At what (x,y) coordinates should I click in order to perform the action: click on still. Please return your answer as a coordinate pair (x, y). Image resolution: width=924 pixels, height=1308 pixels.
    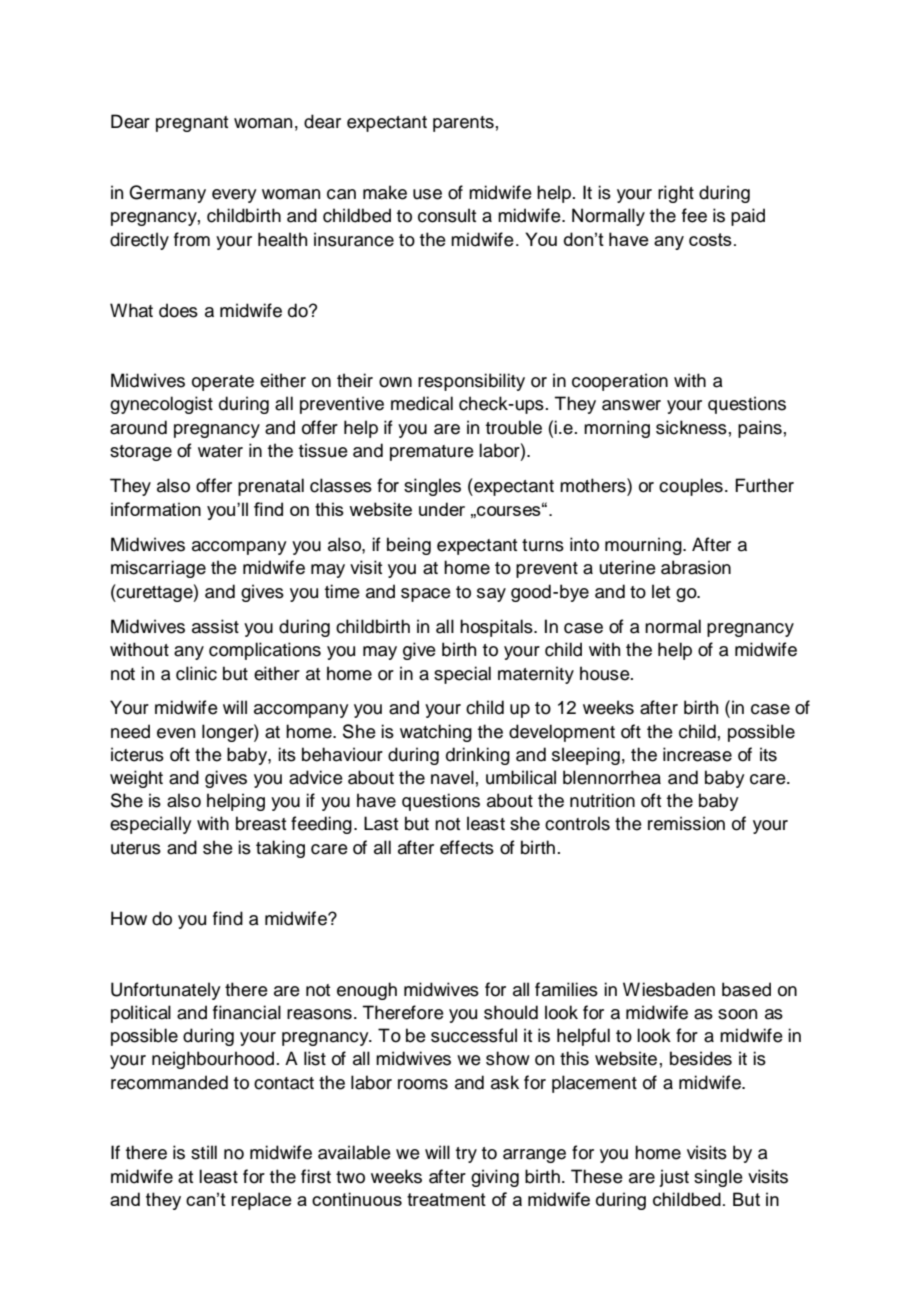
    Looking at the image, I should click on (204, 1152).
